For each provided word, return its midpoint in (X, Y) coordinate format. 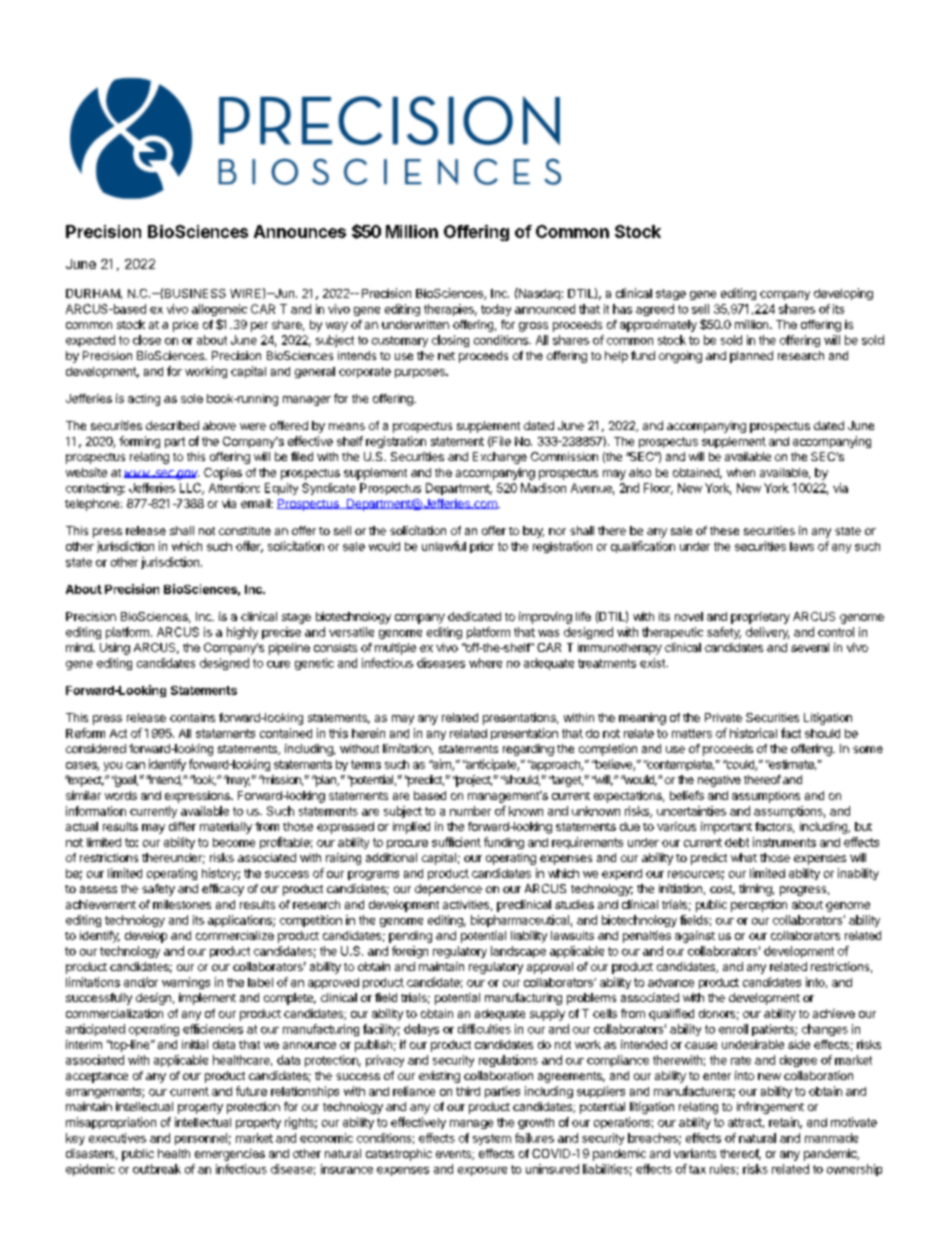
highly (242, 633)
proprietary (760, 618)
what (744, 857)
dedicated (474, 616)
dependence (448, 890)
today (496, 310)
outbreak (157, 1169)
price (185, 326)
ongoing (680, 357)
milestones (182, 904)
